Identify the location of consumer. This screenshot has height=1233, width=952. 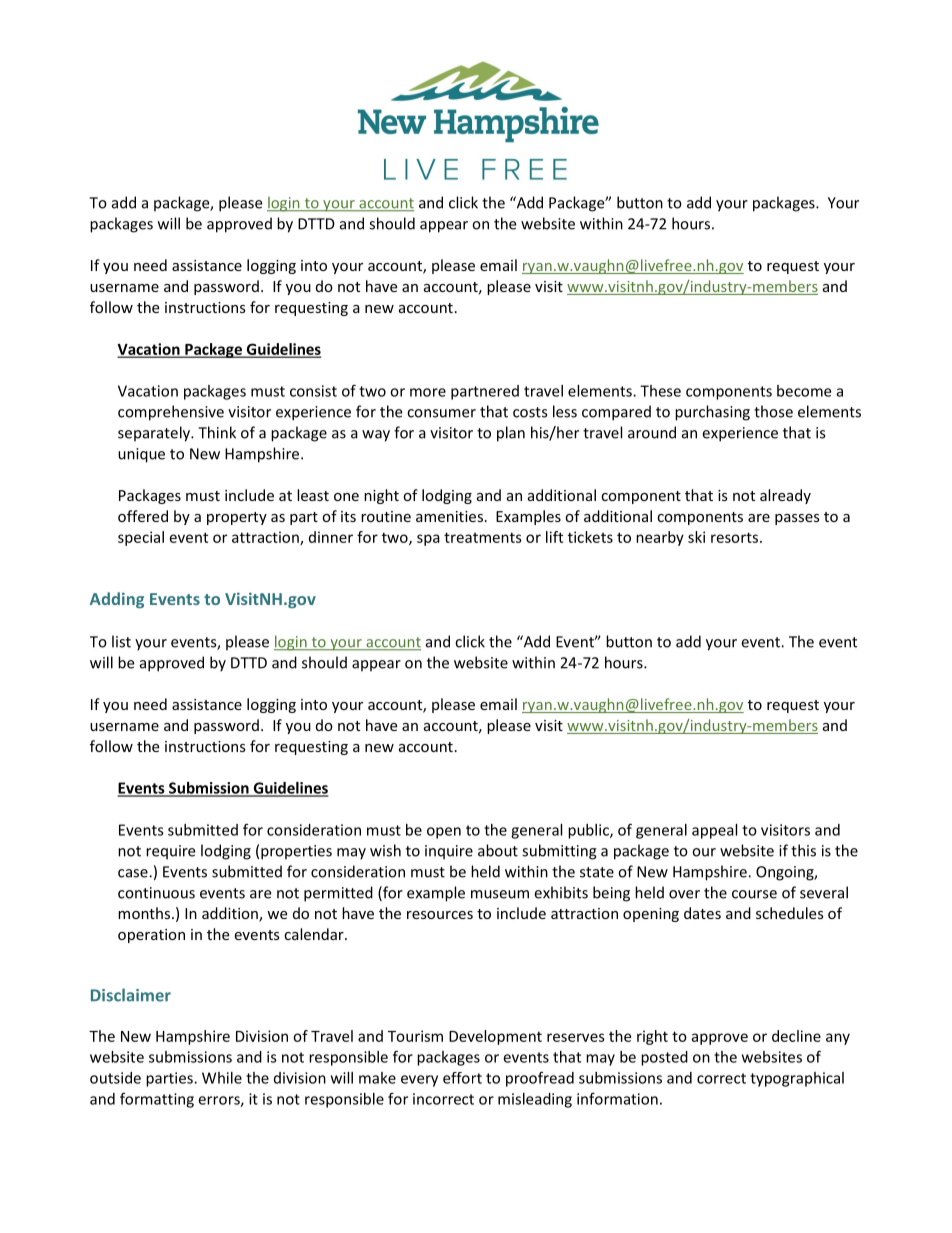
(441, 413).
